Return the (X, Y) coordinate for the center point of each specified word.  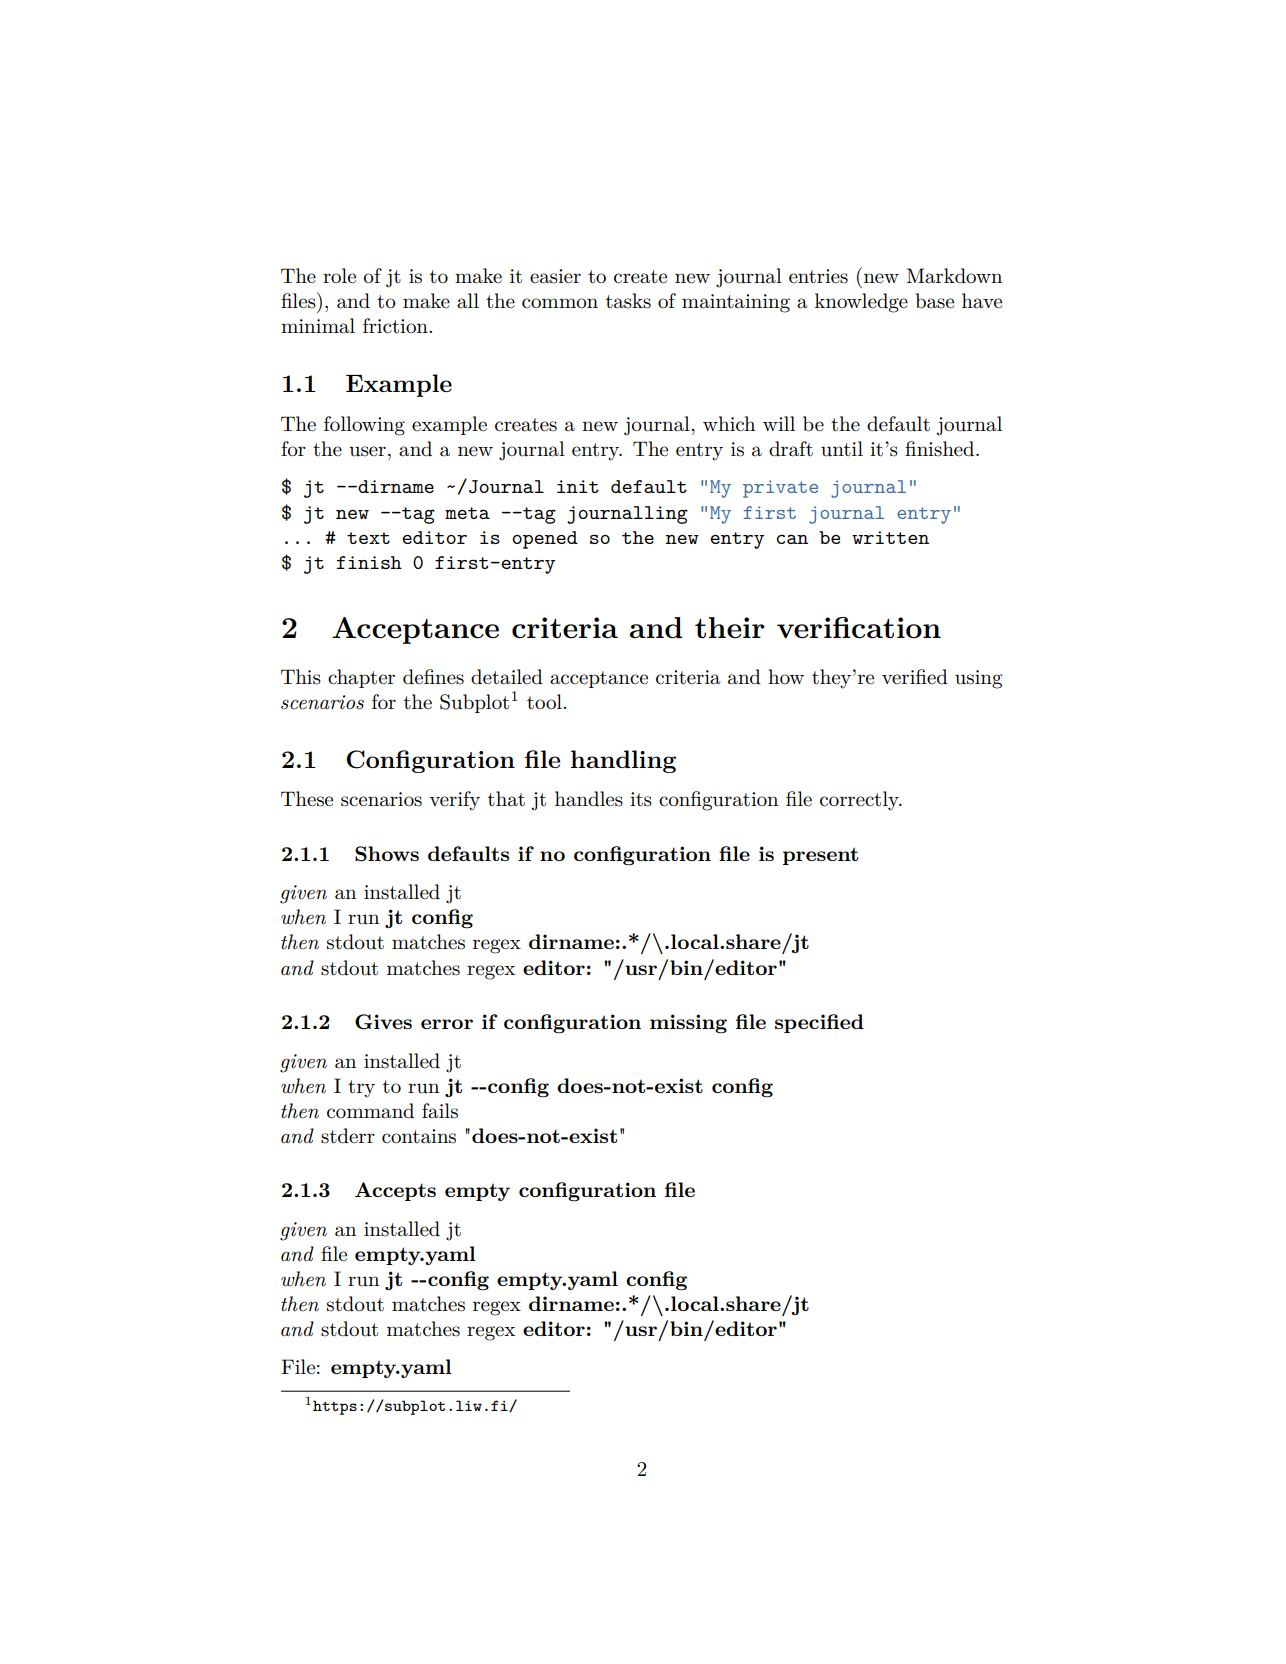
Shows (387, 854)
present (820, 856)
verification (859, 628)
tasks (628, 301)
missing (688, 1024)
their (730, 627)
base (935, 301)
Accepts (395, 1191)
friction (396, 326)
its (641, 799)
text (368, 538)
